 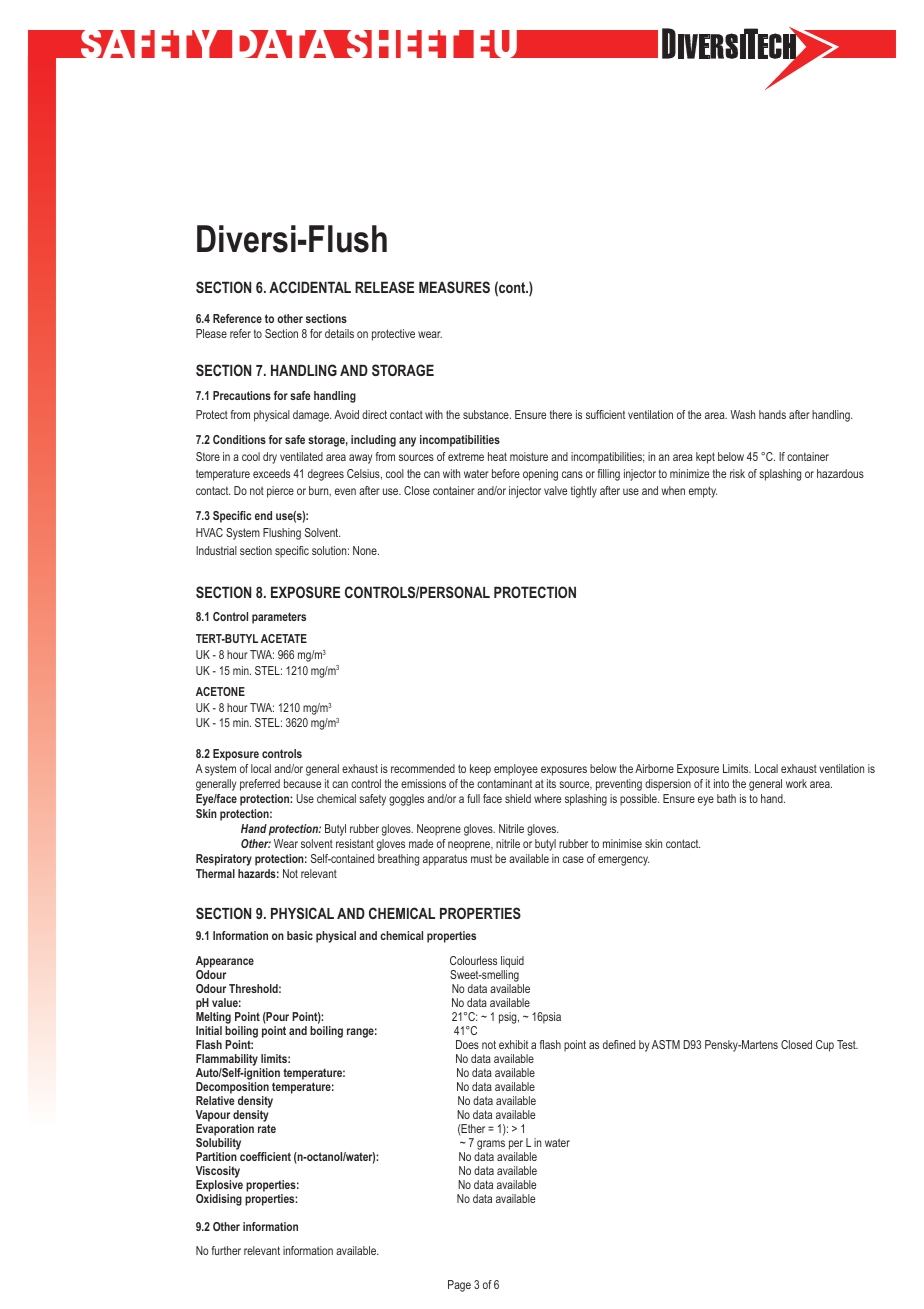 I want to click on further, so click(x=226, y=1250).
